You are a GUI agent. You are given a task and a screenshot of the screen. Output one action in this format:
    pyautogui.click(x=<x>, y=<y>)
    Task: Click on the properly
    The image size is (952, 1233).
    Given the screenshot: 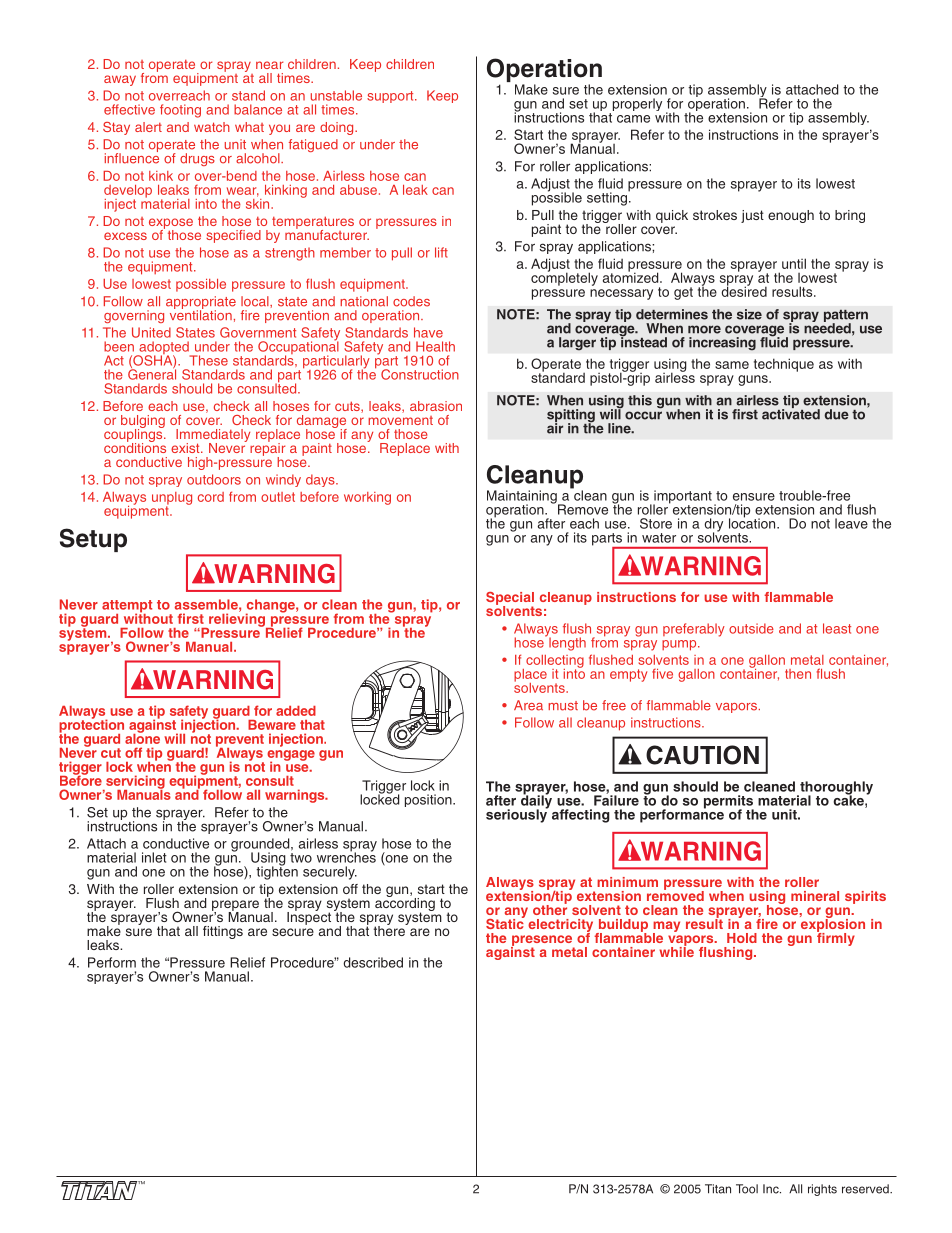 What is the action you would take?
    pyautogui.click(x=636, y=106)
